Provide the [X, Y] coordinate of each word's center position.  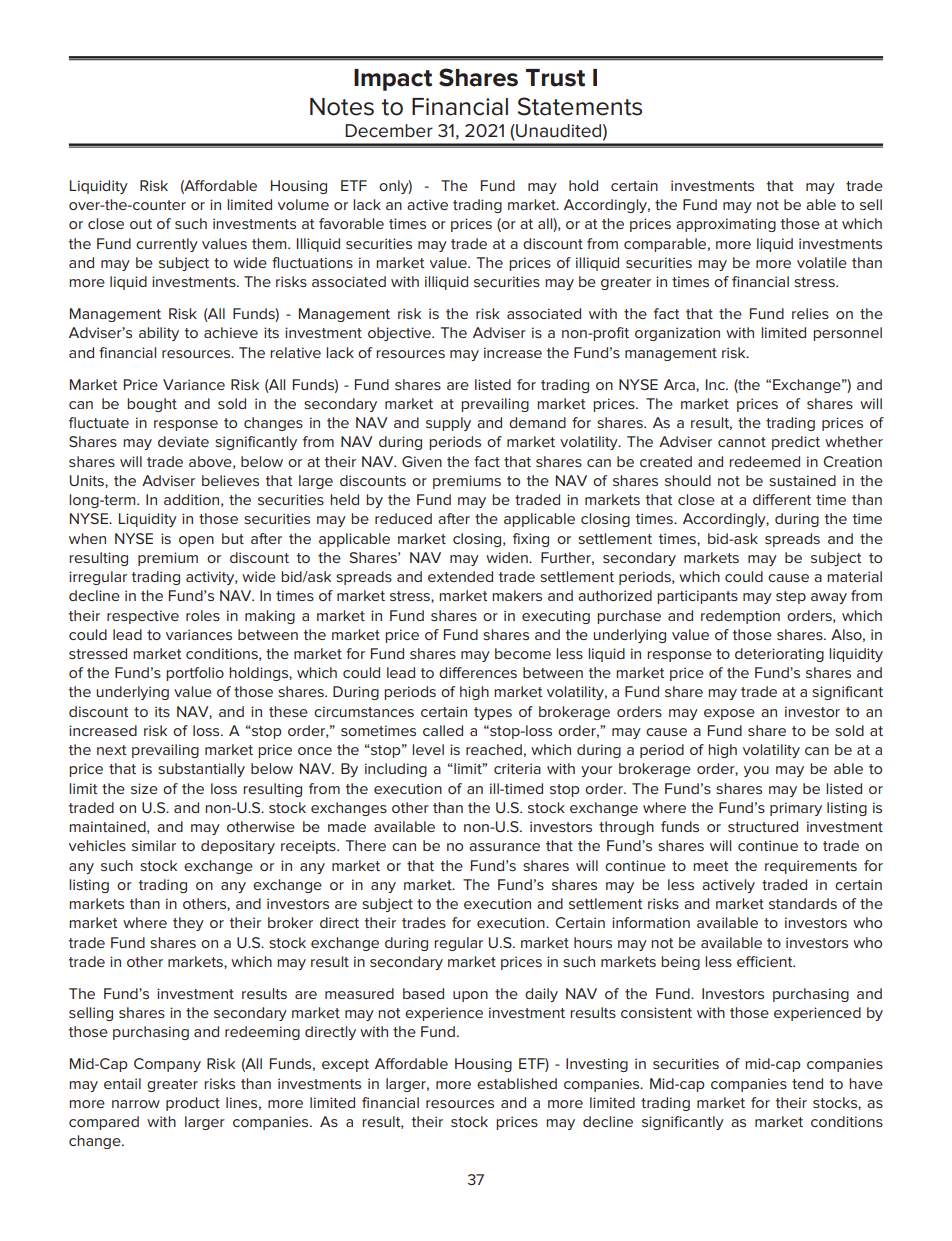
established [517, 1083]
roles [203, 615]
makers [517, 595]
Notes [342, 107]
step [791, 597]
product [193, 1104]
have [866, 1083]
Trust [555, 78]
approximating [726, 225]
